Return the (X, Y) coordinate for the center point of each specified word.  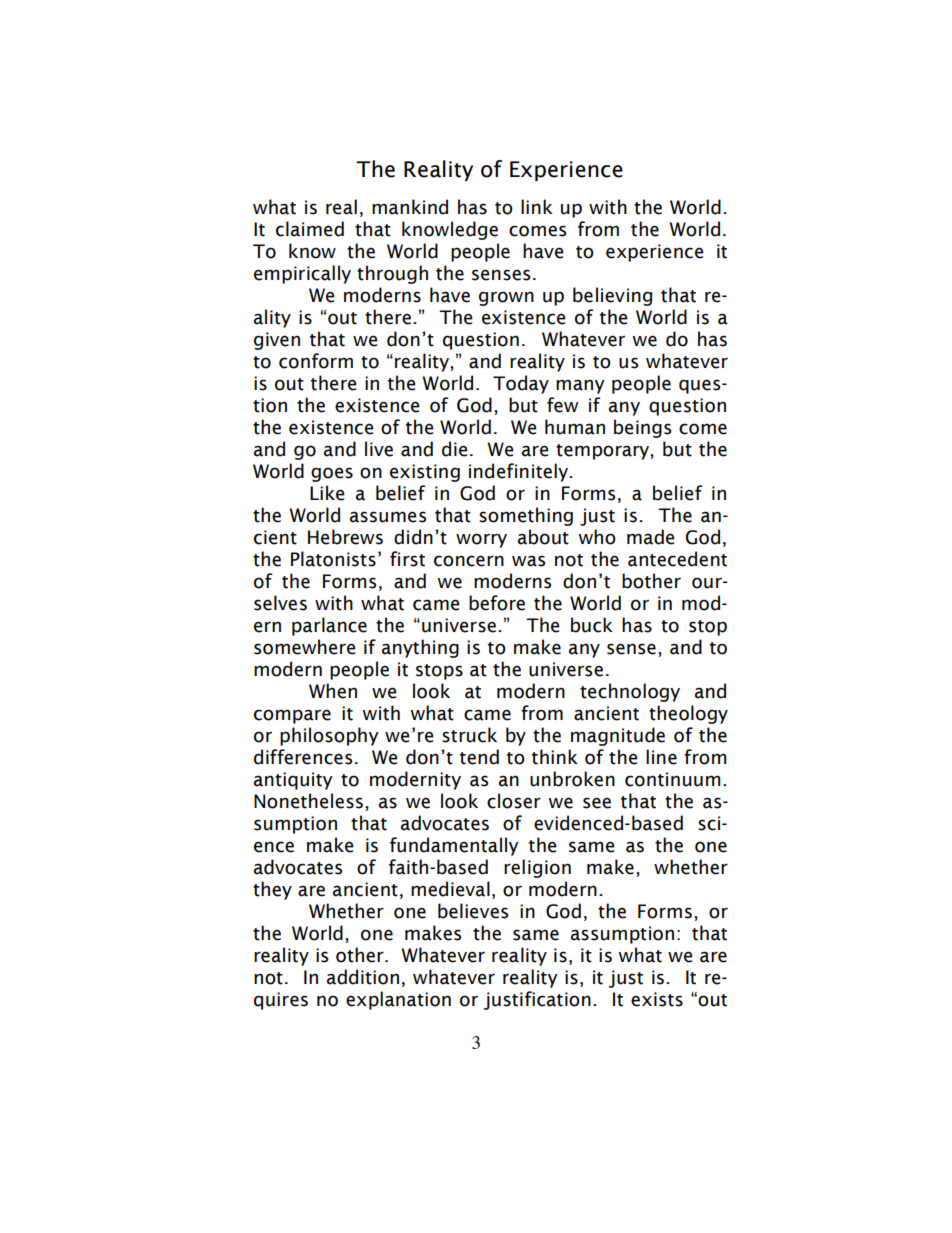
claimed (310, 229)
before (497, 603)
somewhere (305, 647)
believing (612, 296)
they (272, 890)
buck (592, 625)
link (537, 206)
